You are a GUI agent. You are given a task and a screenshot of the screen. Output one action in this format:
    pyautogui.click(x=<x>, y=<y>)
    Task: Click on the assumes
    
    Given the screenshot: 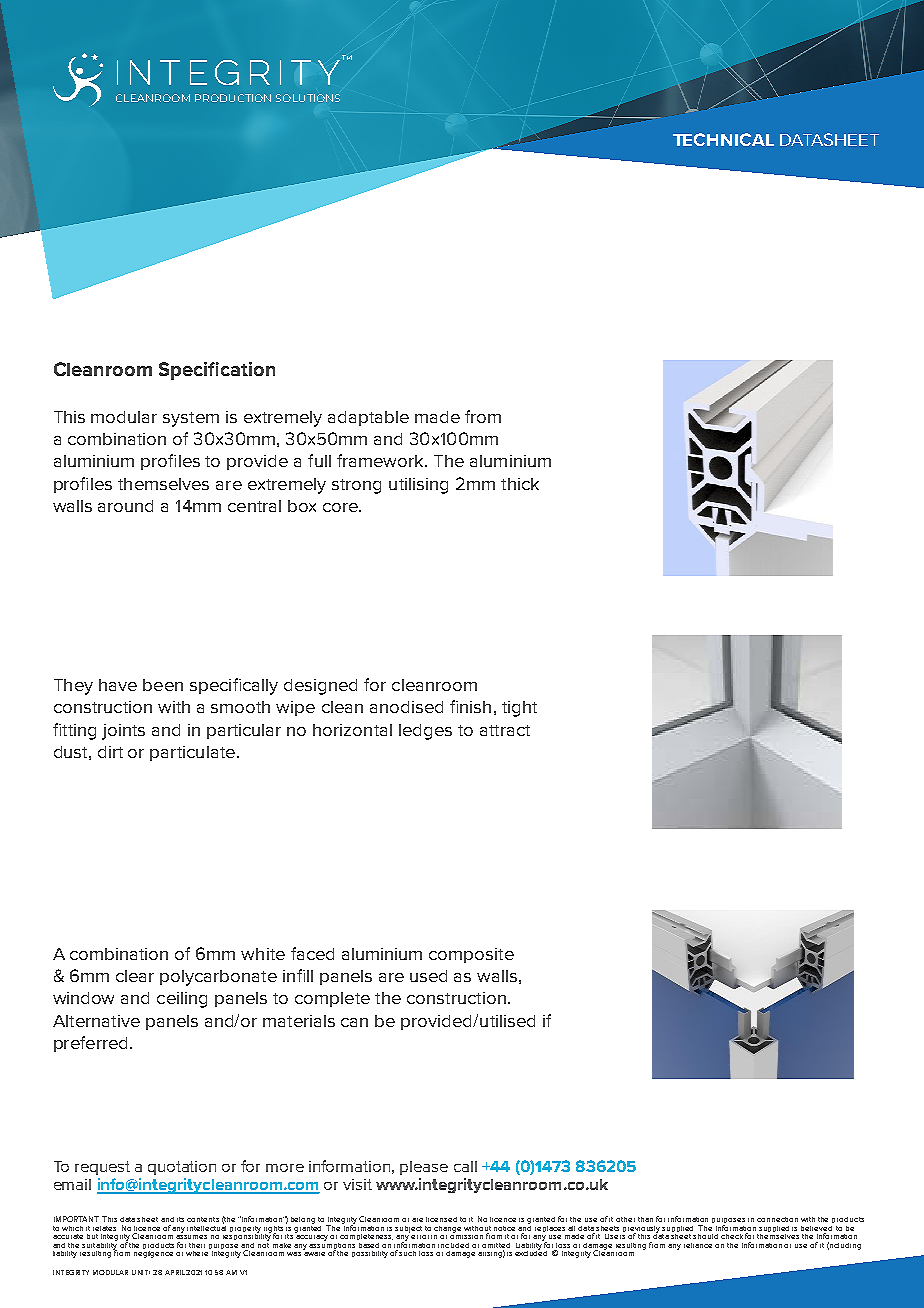 What is the action you would take?
    pyautogui.click(x=191, y=1237)
